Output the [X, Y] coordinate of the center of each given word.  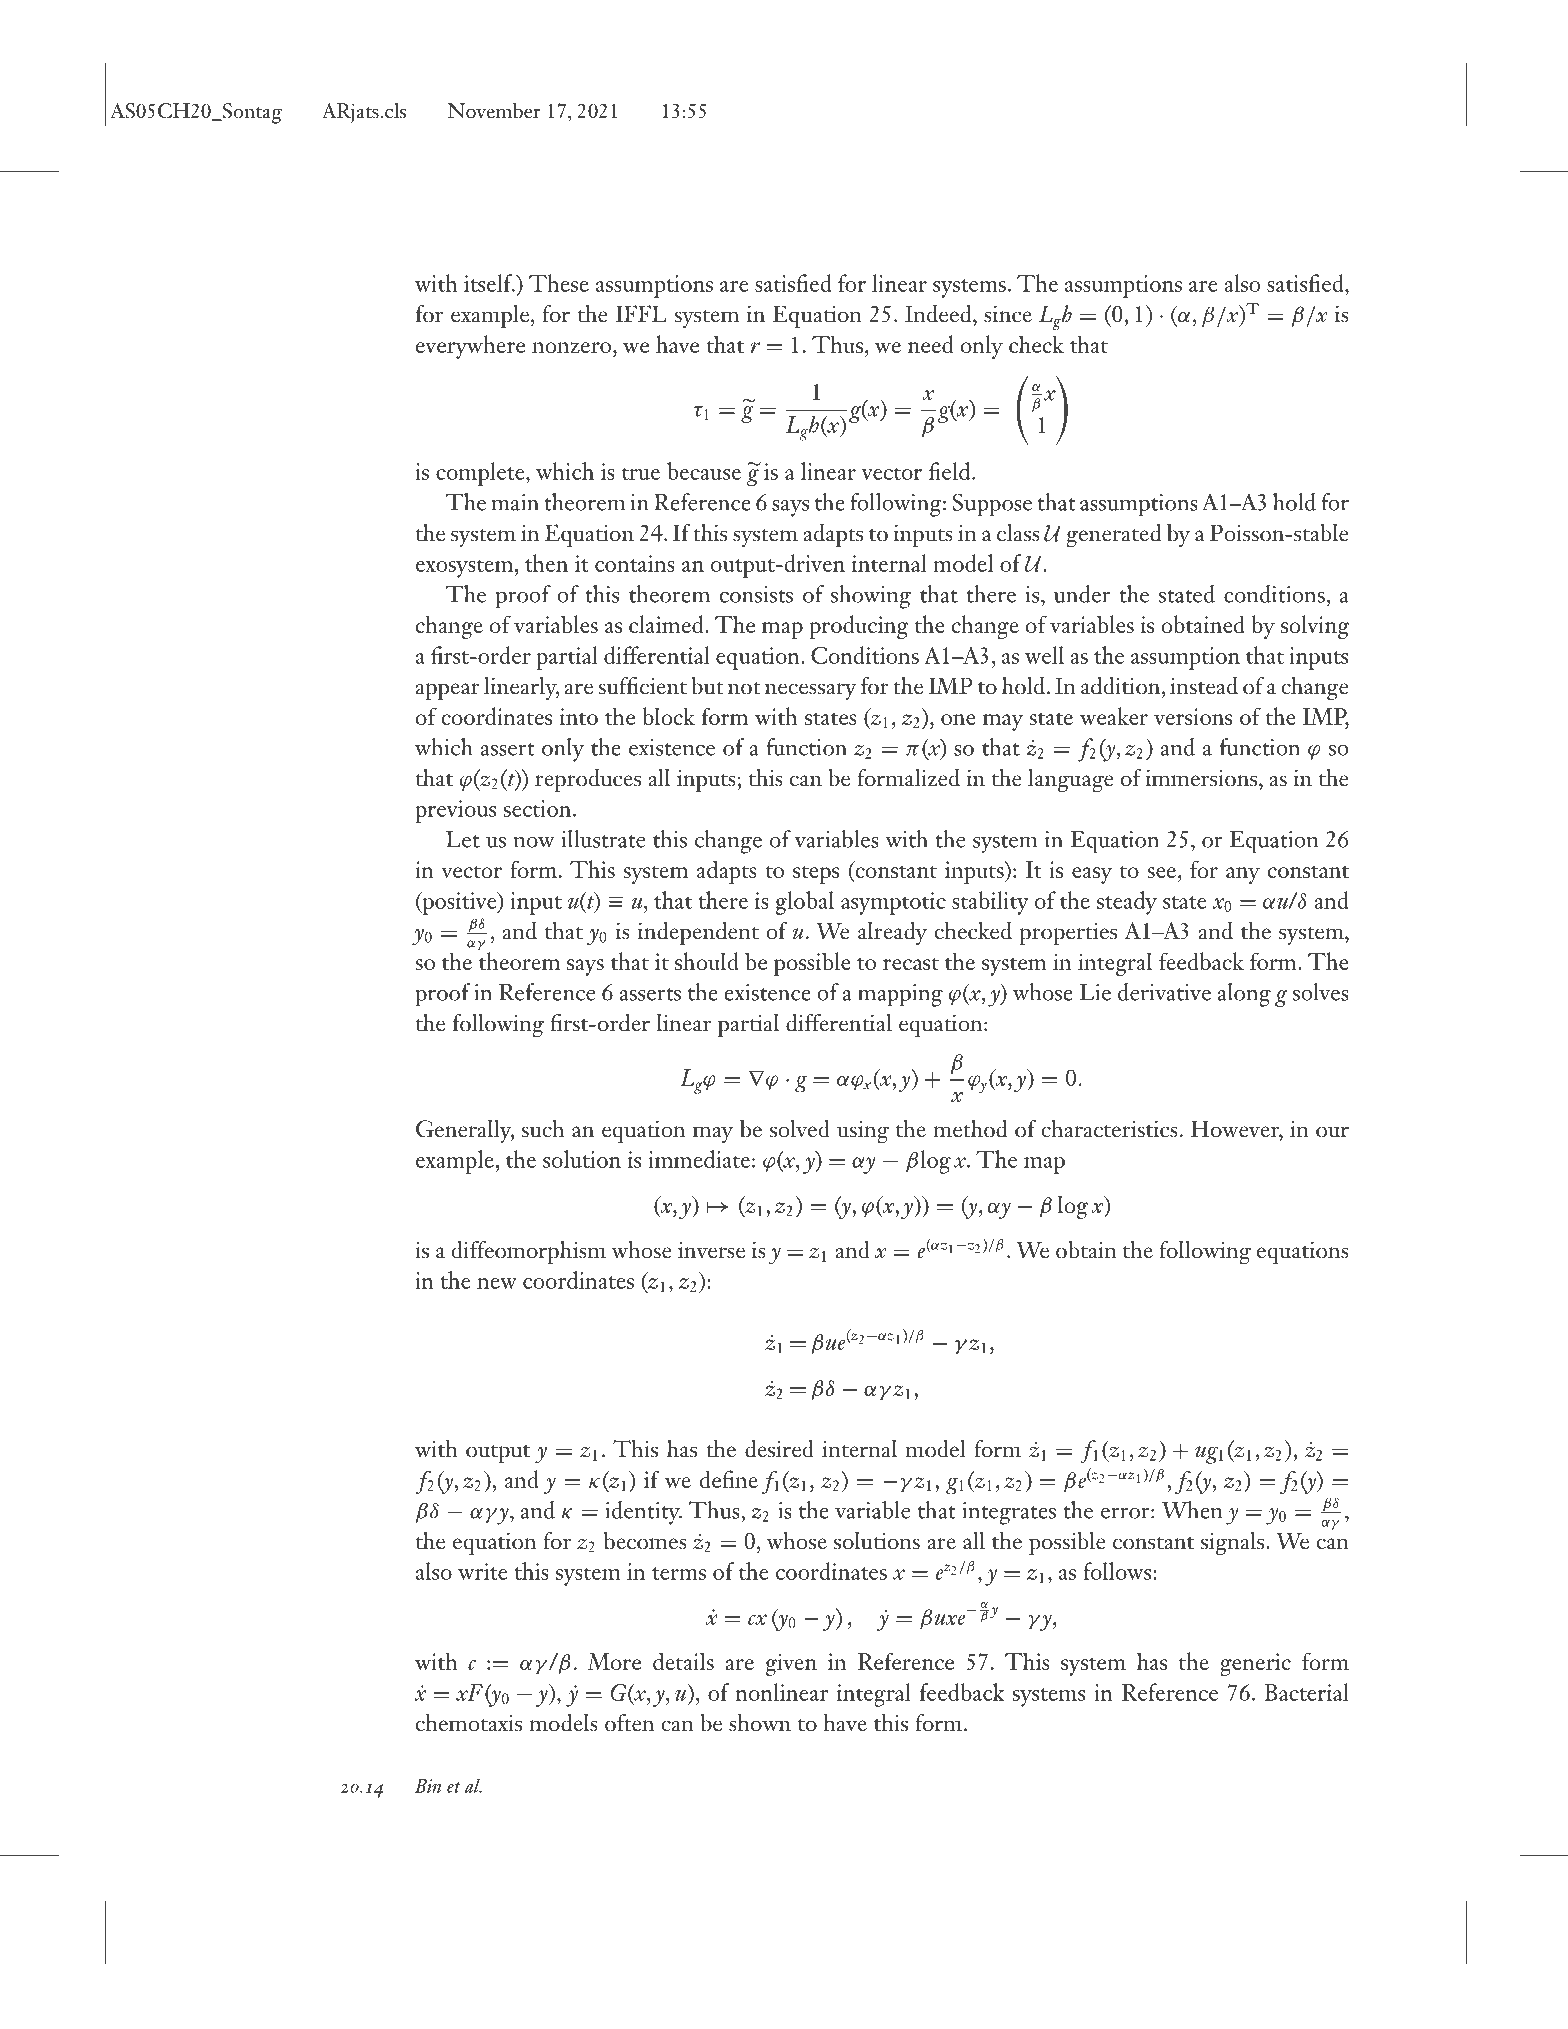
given [791, 1664]
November [494, 110]
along [1244, 995]
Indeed [939, 314]
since [1008, 314]
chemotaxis [469, 1723]
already [892, 933]
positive [459, 903]
